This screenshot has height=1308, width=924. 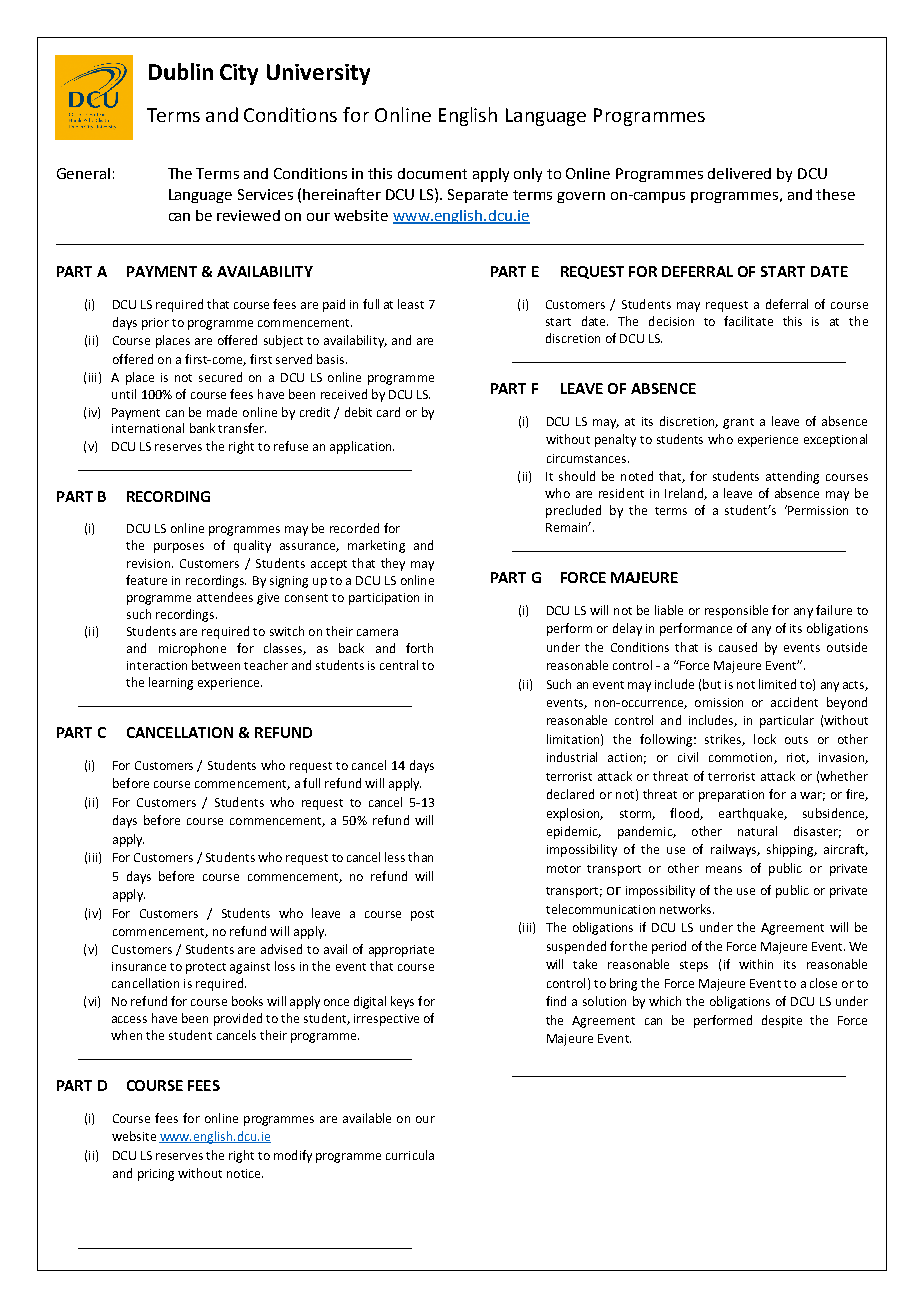 I want to click on pricing, so click(x=156, y=1175).
